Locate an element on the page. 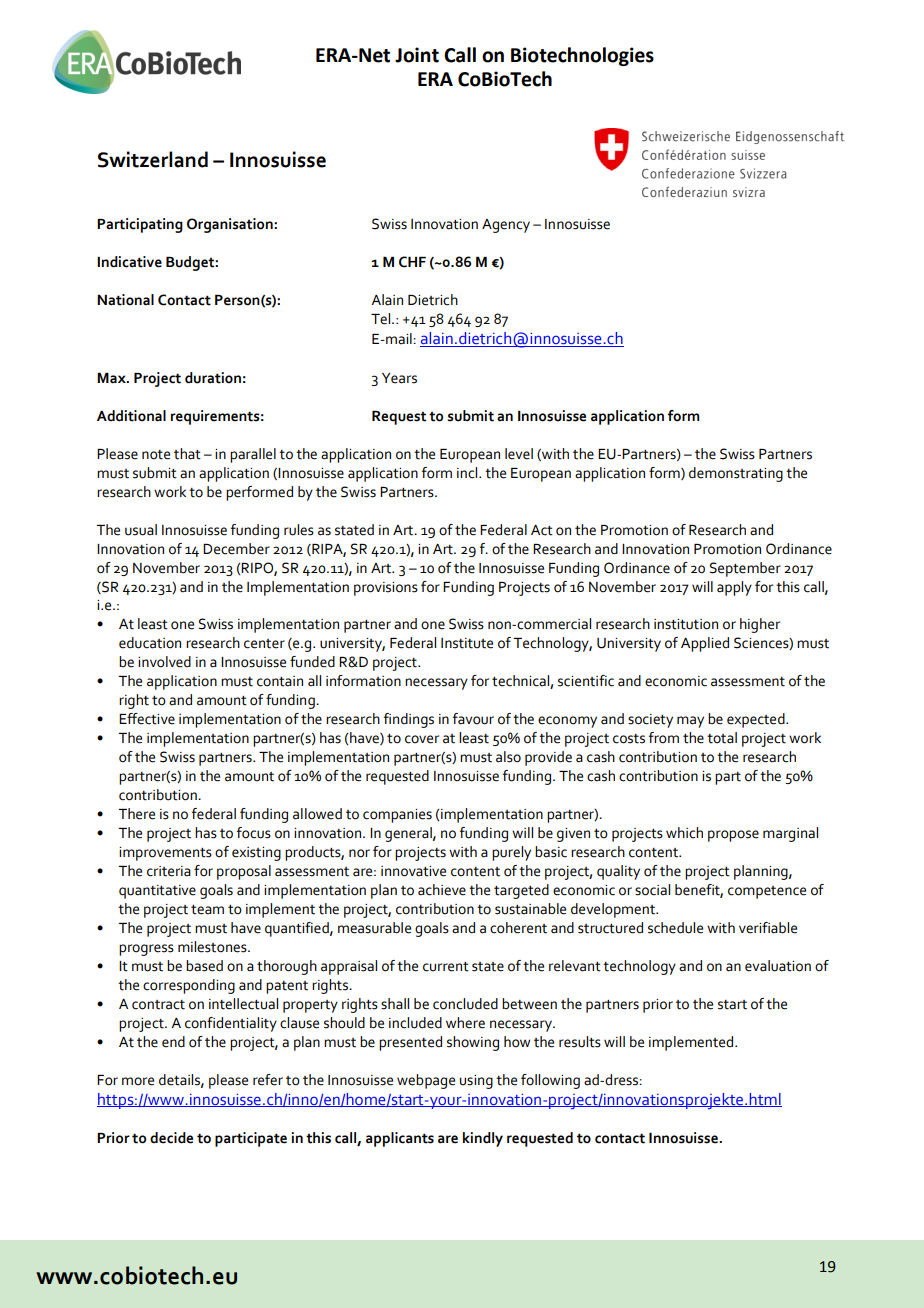 This image has height=1308, width=924. team is located at coordinates (207, 910).
